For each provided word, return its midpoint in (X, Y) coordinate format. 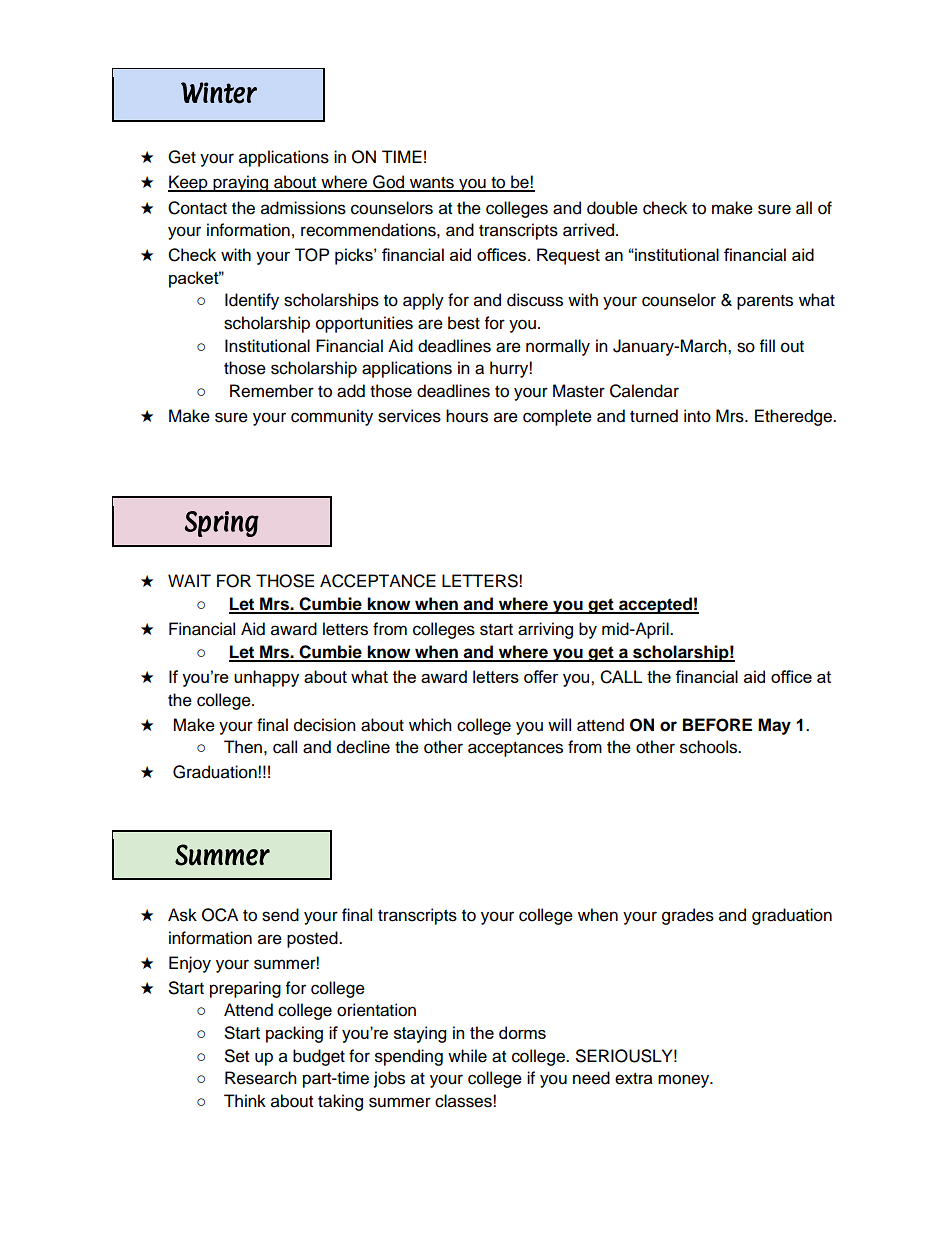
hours (467, 416)
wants (431, 184)
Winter (219, 93)
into (697, 416)
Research (261, 1078)
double (612, 208)
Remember (272, 391)
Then (243, 747)
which (430, 725)
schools (710, 747)
